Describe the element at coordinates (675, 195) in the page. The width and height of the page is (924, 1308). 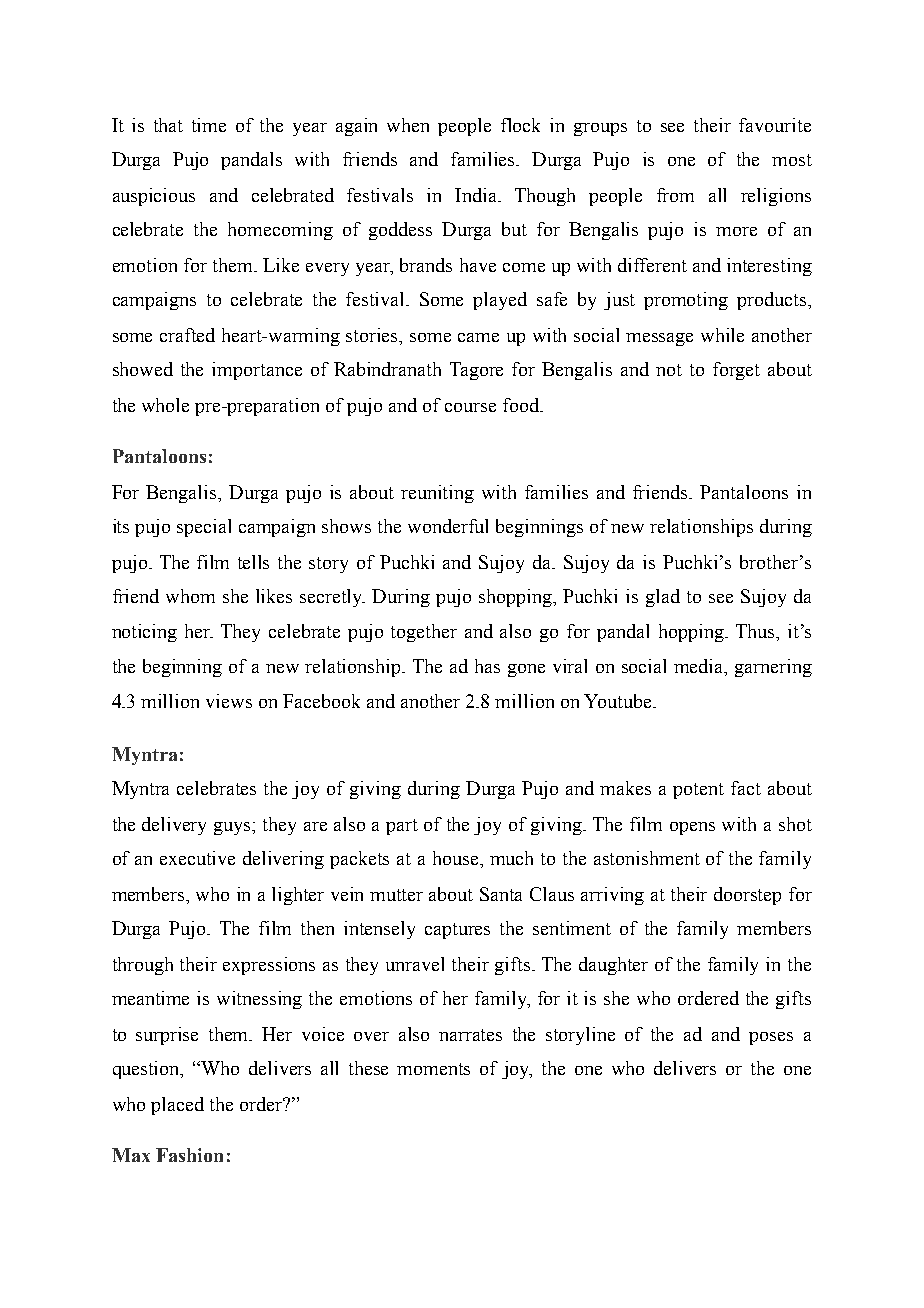
I see `from` at that location.
